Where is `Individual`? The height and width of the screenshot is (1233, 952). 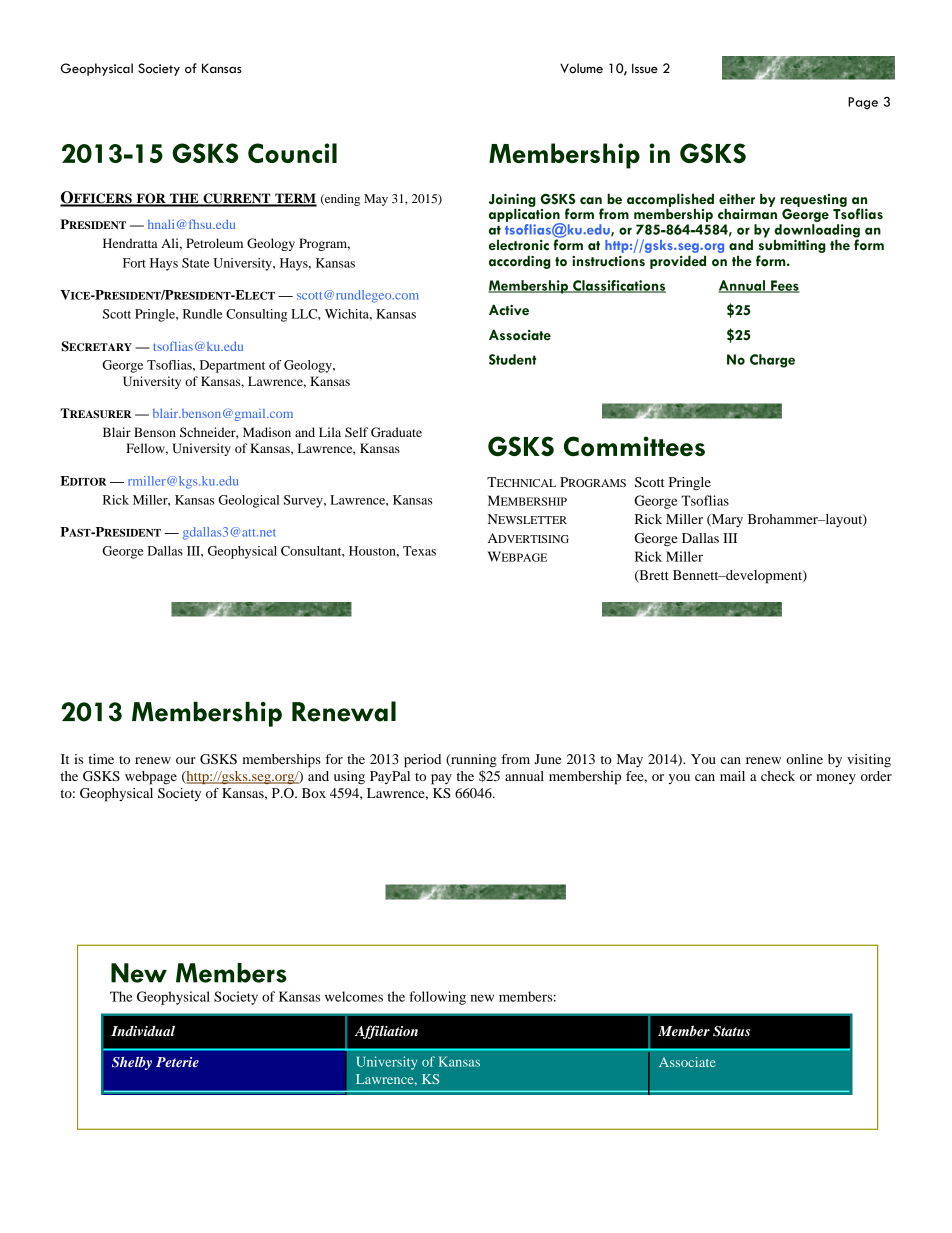
Individual is located at coordinates (143, 1030).
